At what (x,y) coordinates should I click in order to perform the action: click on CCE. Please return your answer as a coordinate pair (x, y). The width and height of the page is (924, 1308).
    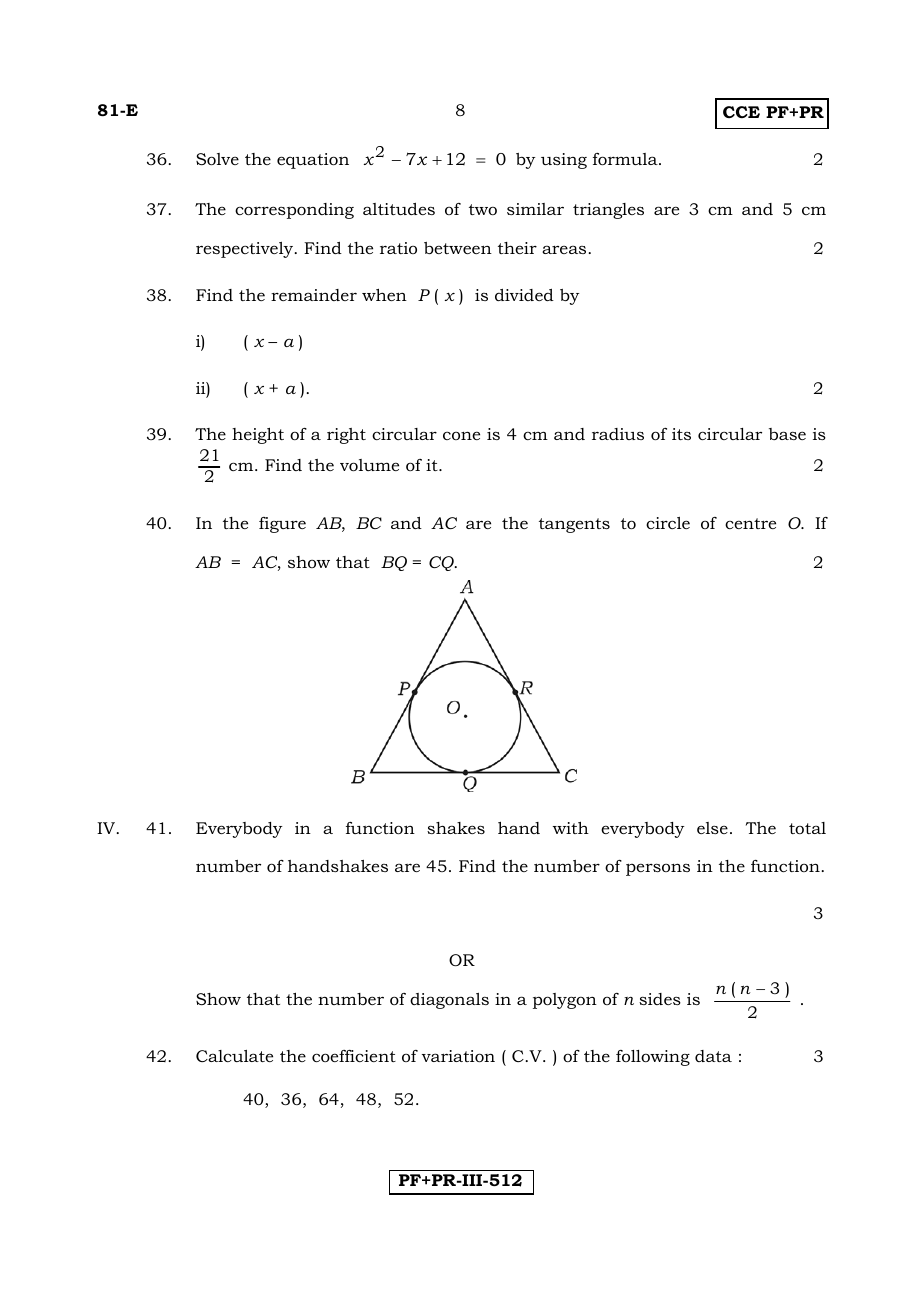
    Looking at the image, I should click on (741, 112).
